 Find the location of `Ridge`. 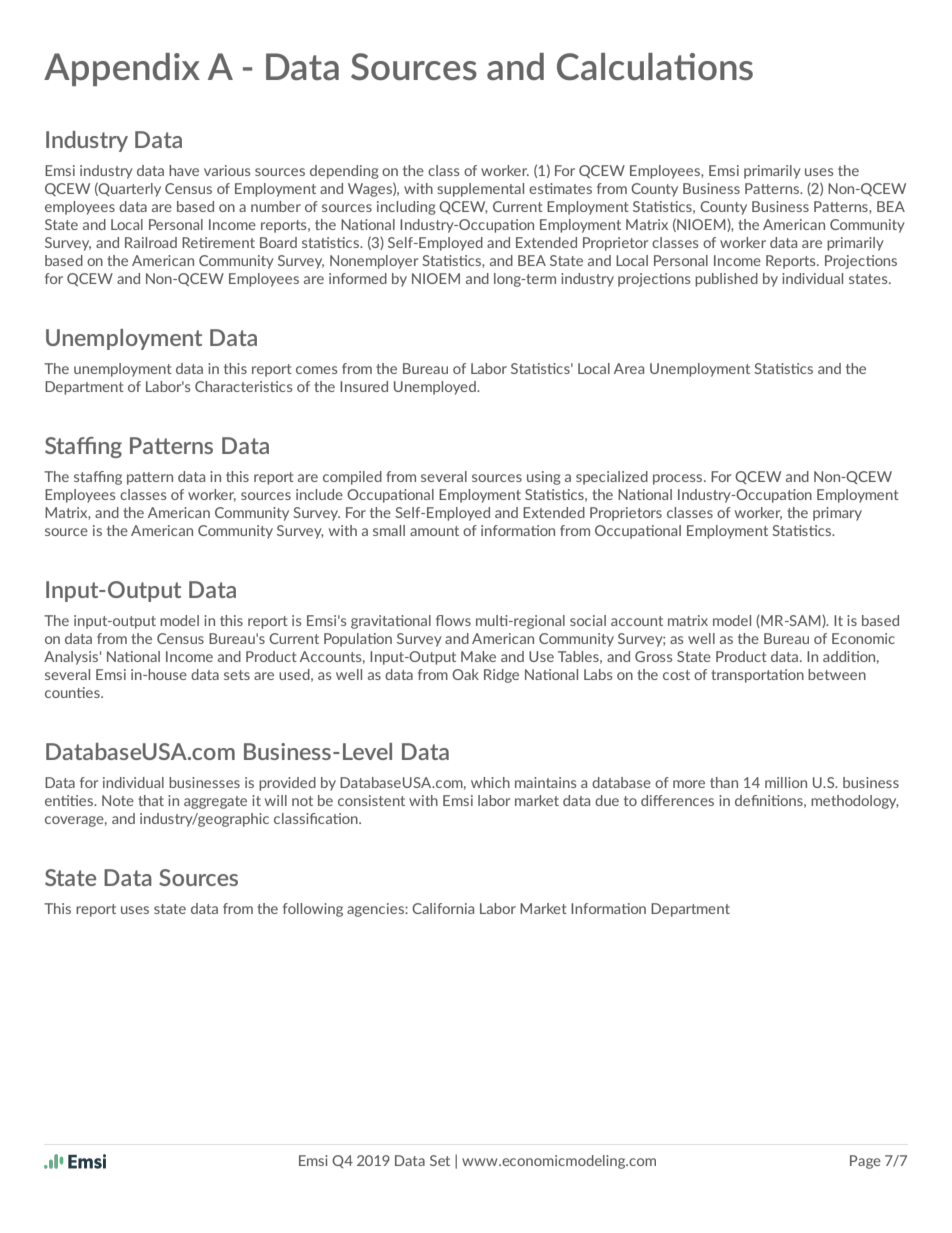

Ridge is located at coordinates (501, 676).
